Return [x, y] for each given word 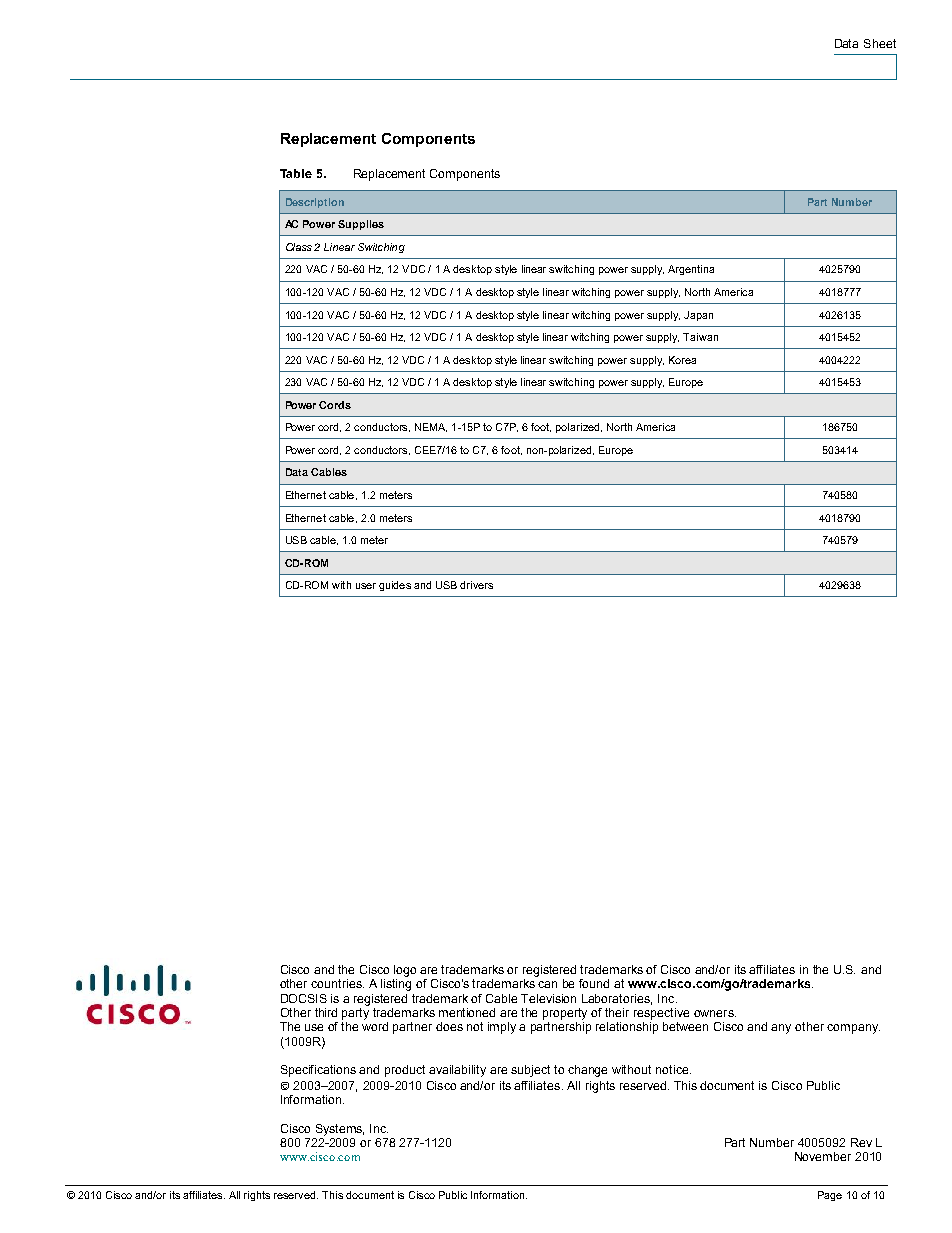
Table [296, 173]
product [405, 1071]
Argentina [691, 270]
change [587, 1071]
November [823, 1156]
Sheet [880, 43]
